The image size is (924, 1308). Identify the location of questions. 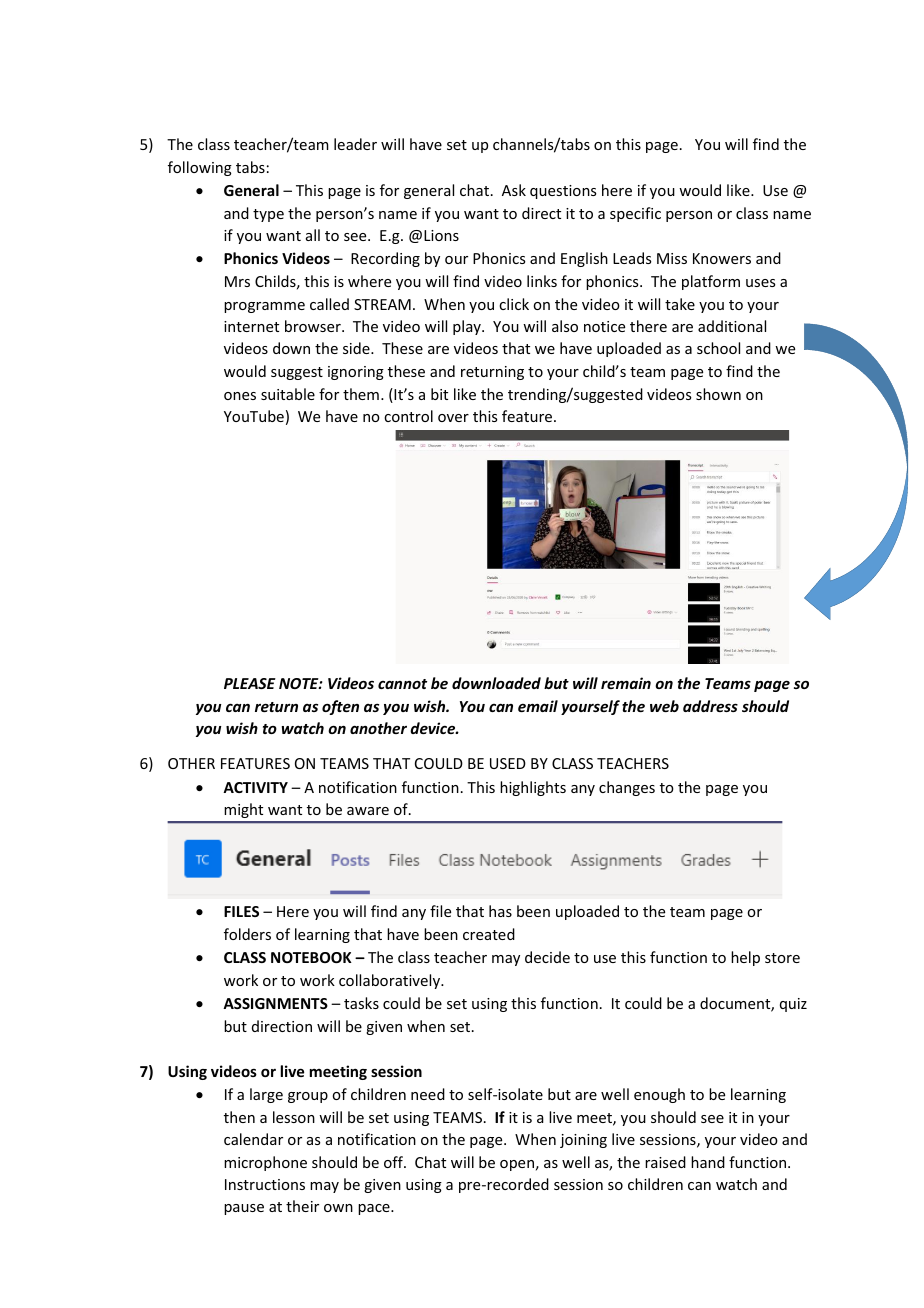
(563, 192).
